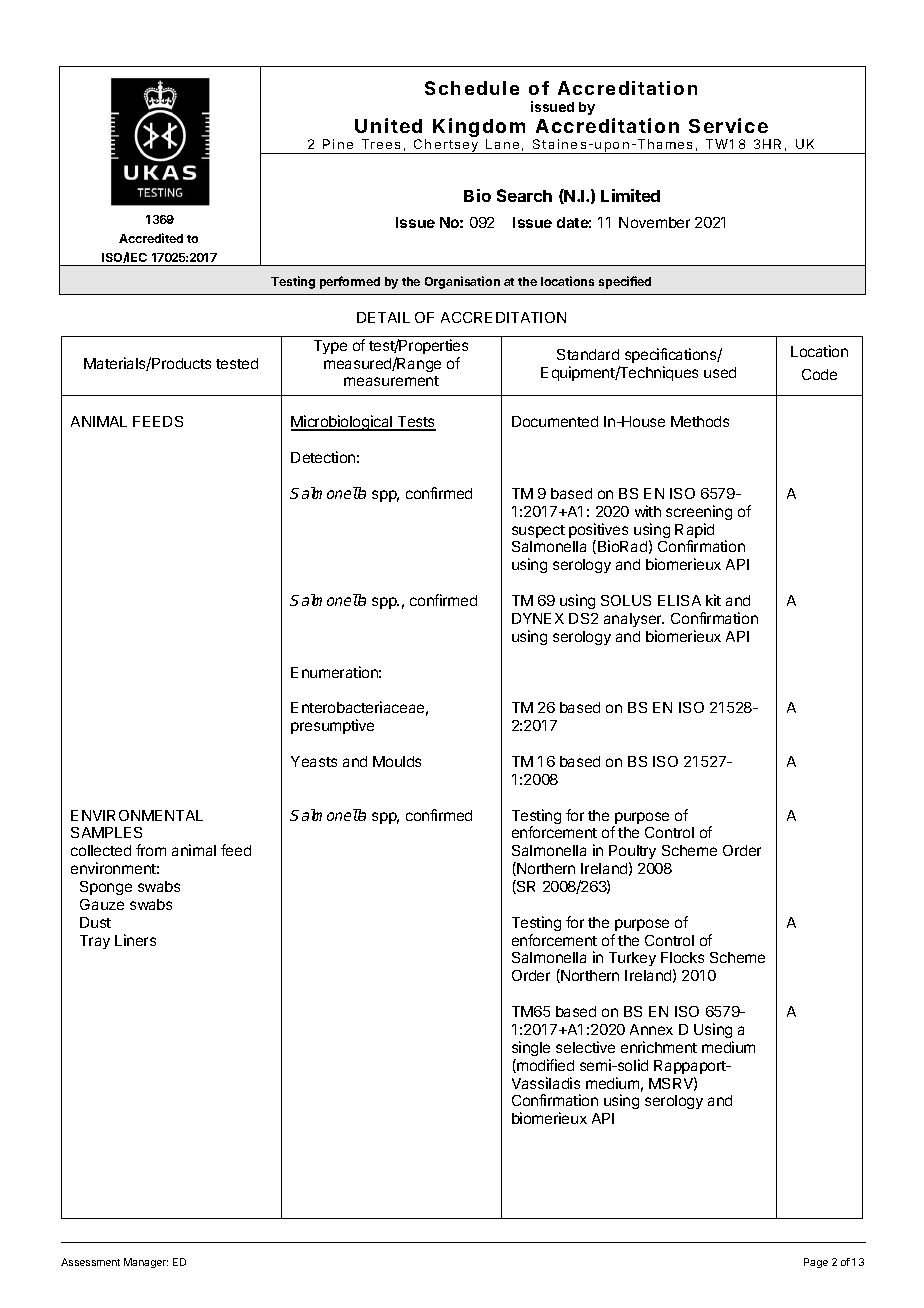 The image size is (924, 1308). I want to click on Lane, so click(502, 144).
